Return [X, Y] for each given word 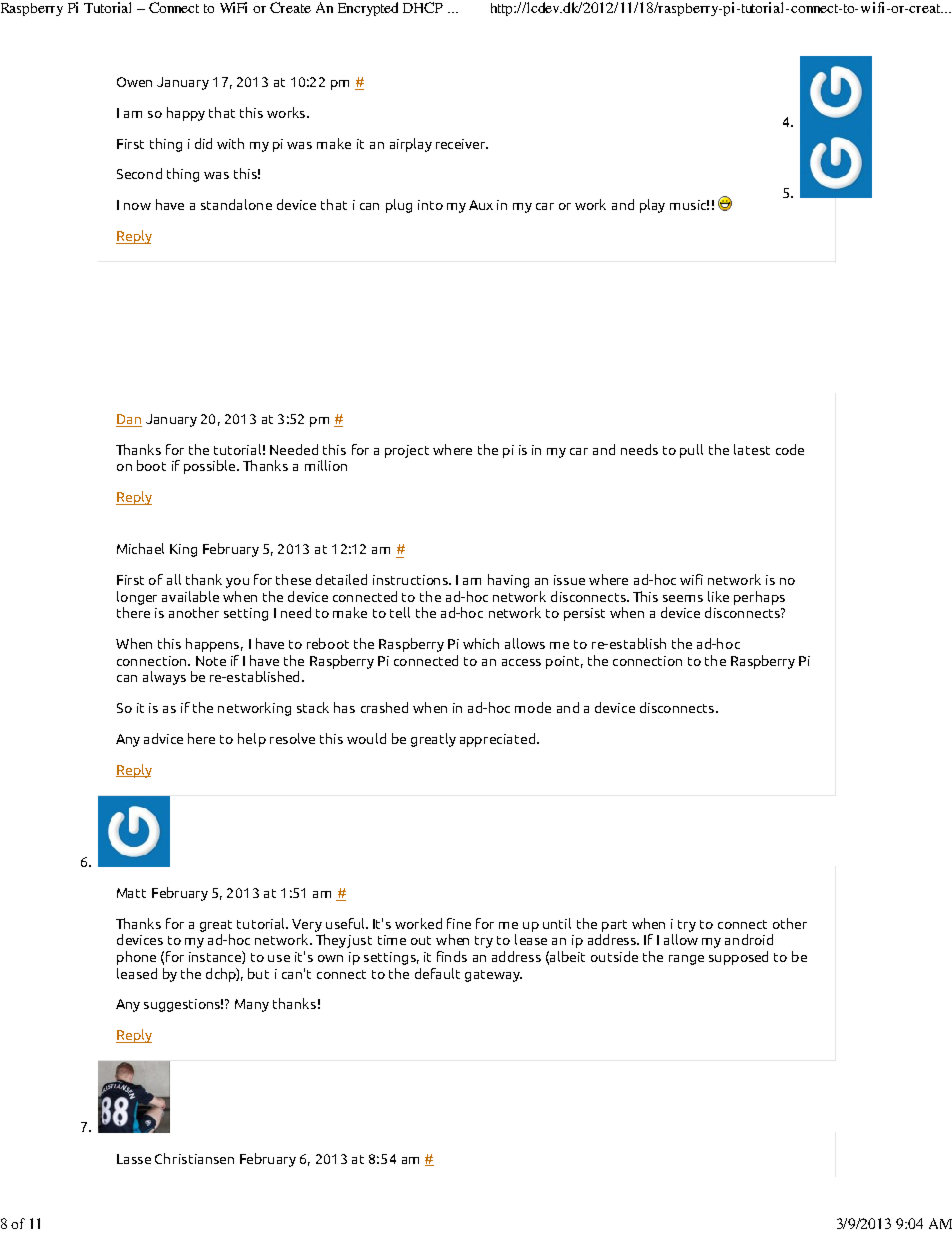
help [252, 740]
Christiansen [194, 1158]
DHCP [423, 7]
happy [186, 114]
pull [691, 451]
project [407, 451]
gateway [493, 976]
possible [211, 467]
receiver [462, 144]
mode [533, 707]
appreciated [497, 740]
